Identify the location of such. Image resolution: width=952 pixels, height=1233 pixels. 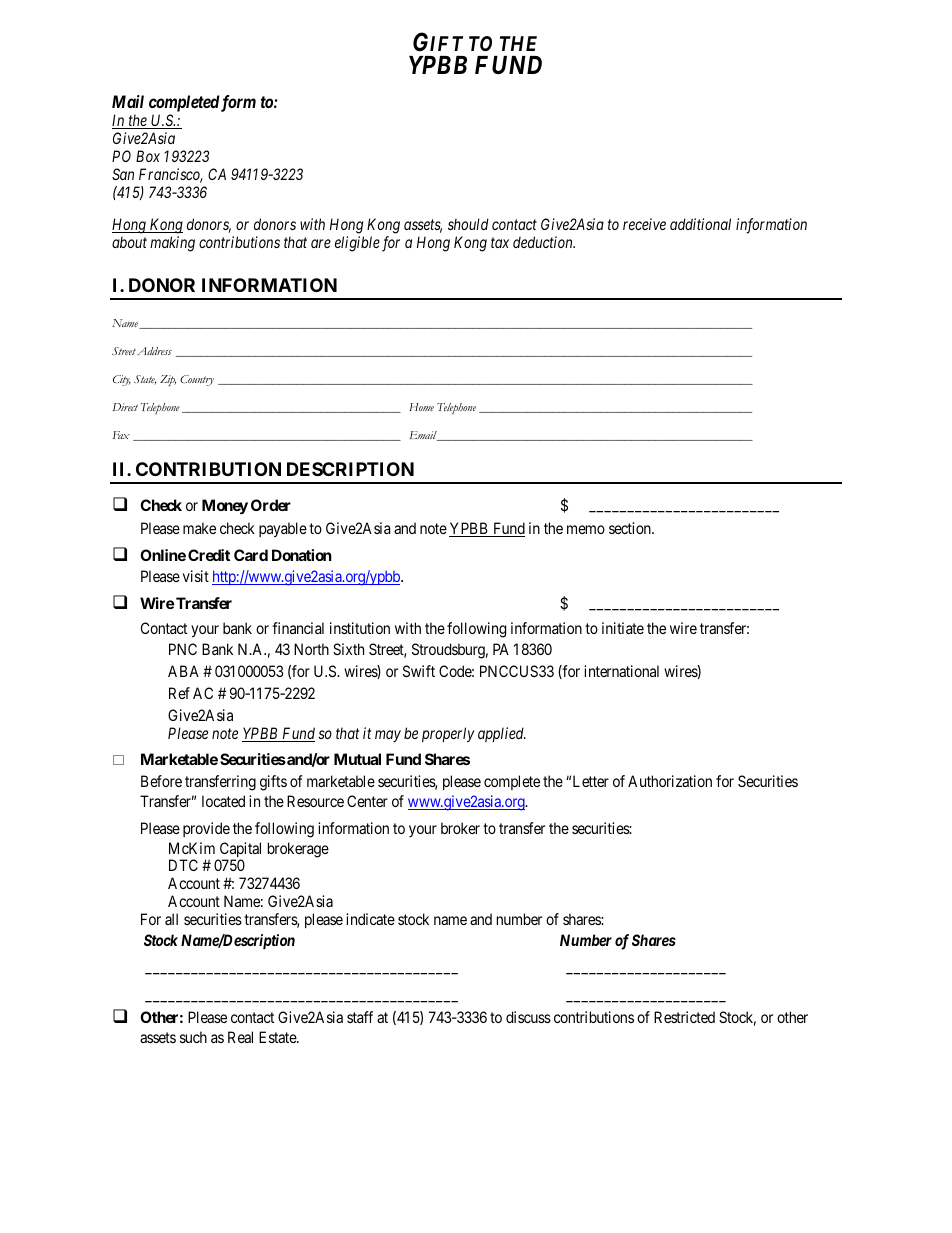
(193, 1037).
